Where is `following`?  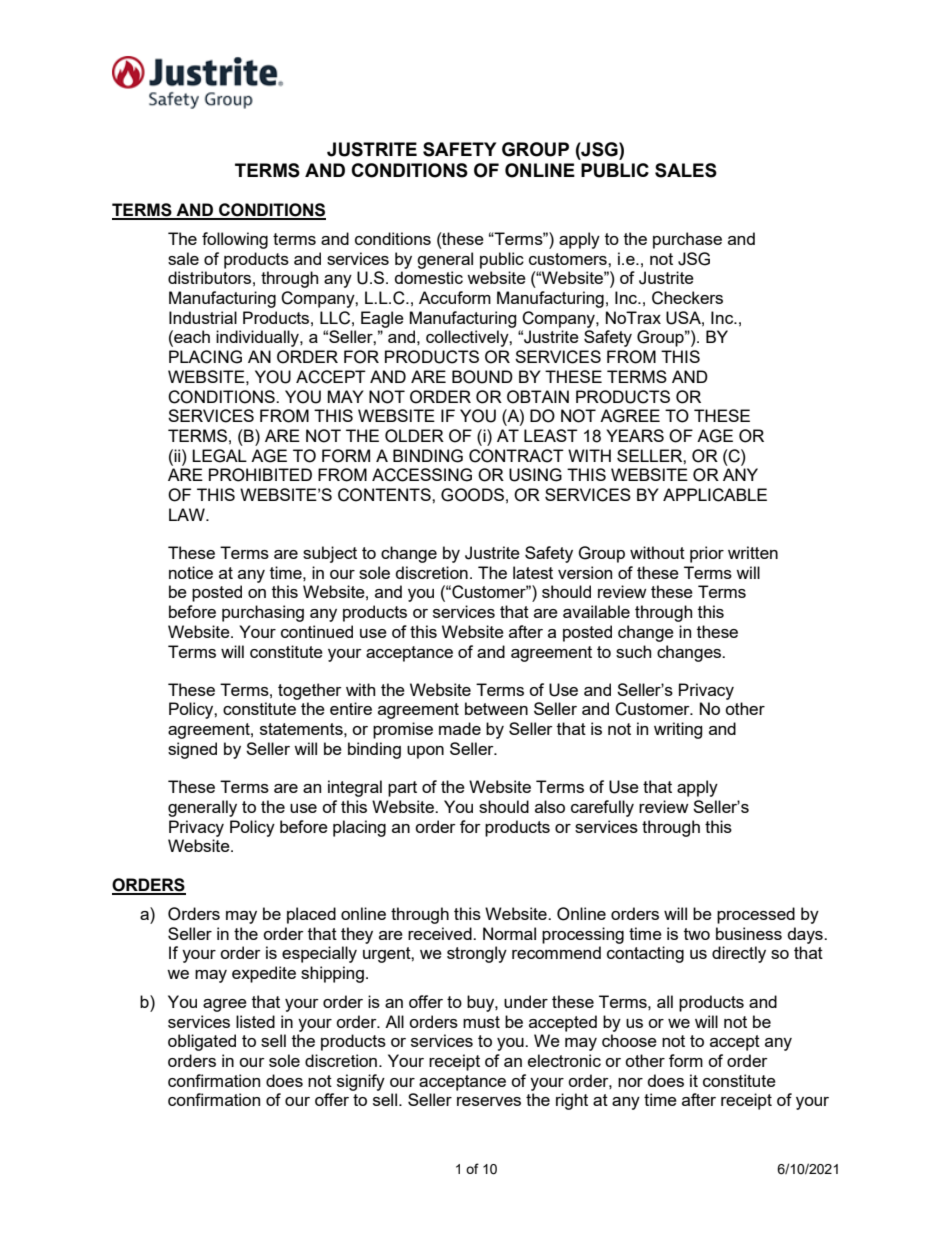
following is located at coordinates (235, 240).
